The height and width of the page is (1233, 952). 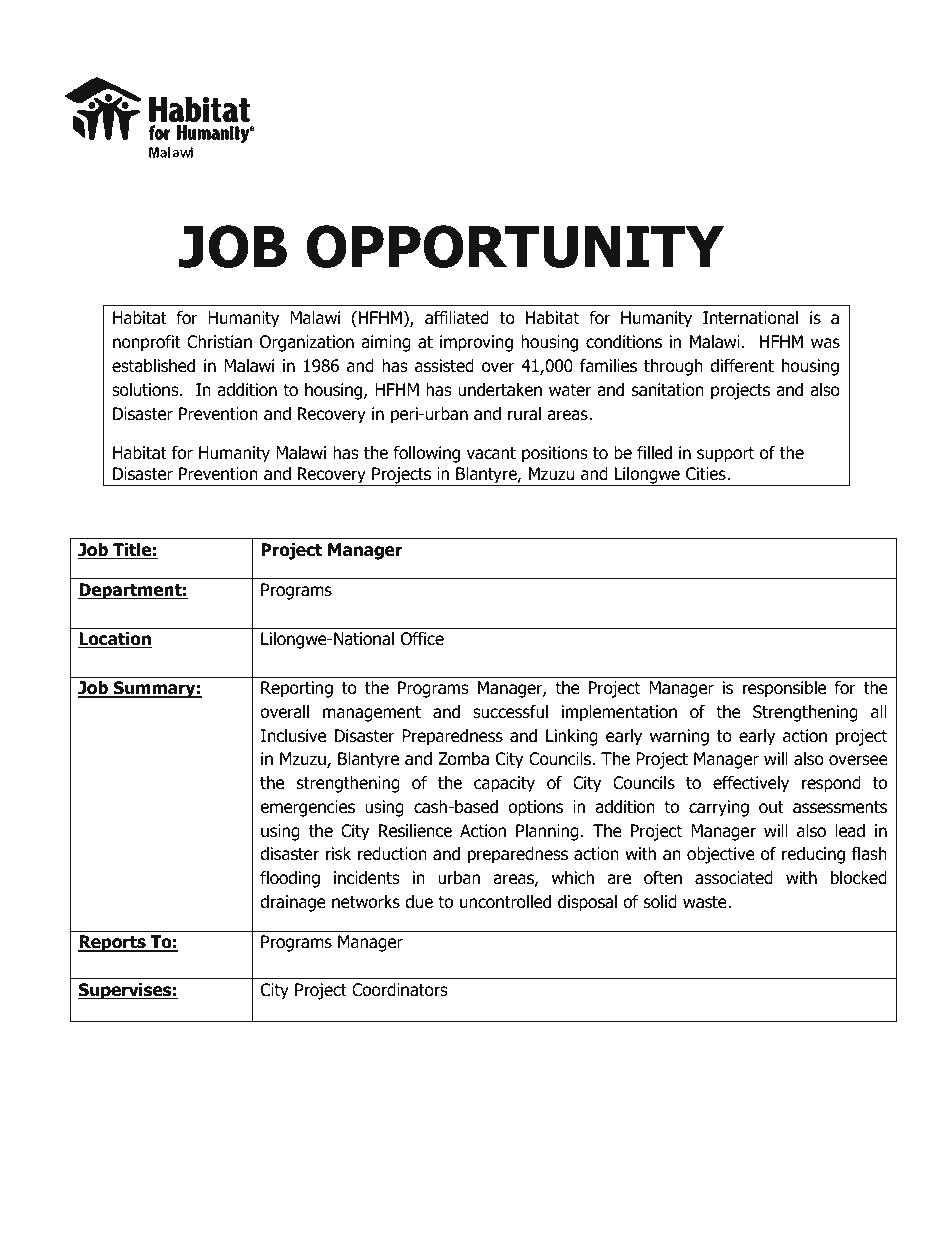 I want to click on Reports, so click(x=113, y=943).
